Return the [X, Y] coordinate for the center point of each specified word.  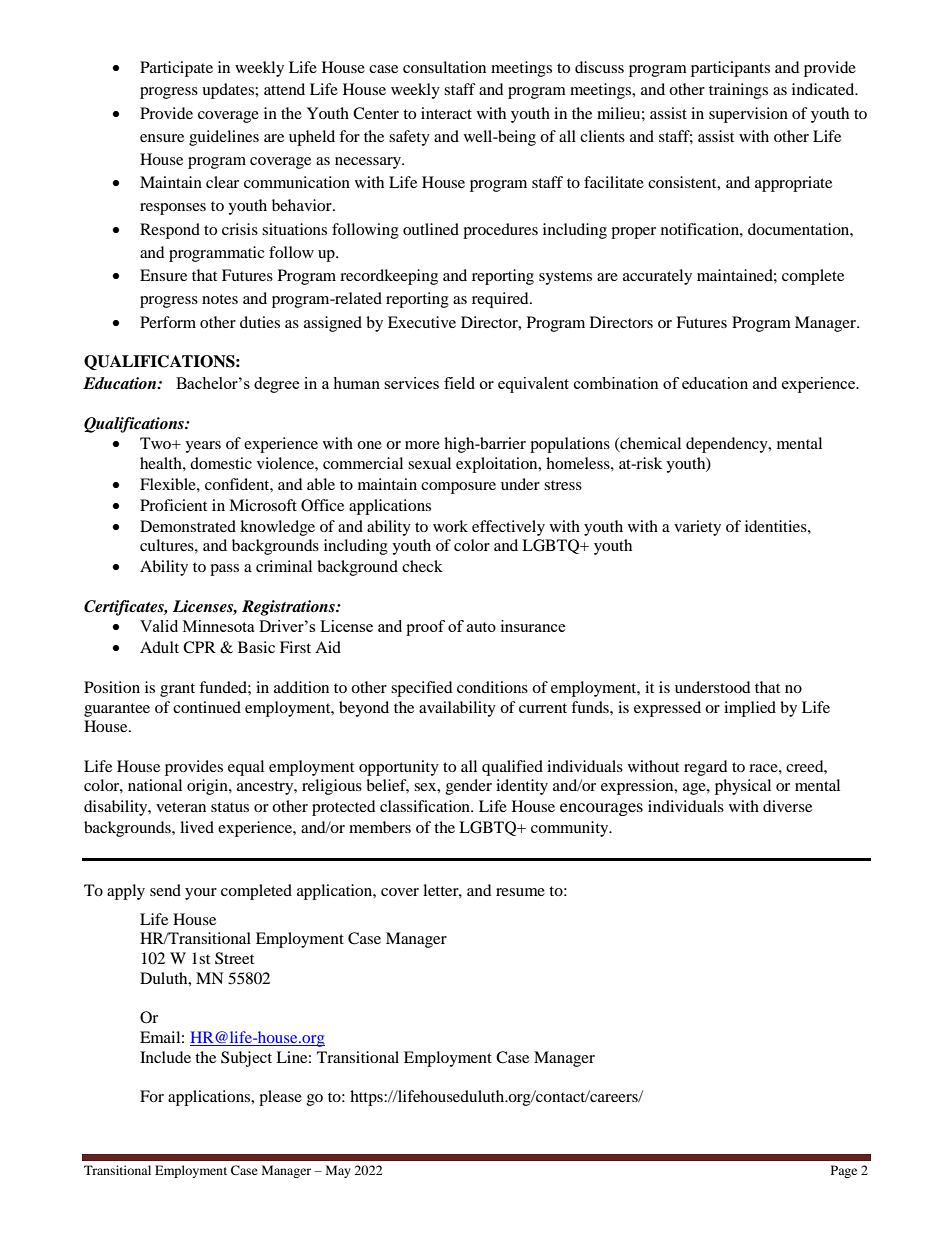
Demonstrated [188, 526]
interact [446, 113]
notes [220, 299]
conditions [492, 687]
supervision [748, 115]
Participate [176, 69]
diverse [787, 806]
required [501, 300]
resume [520, 892]
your [201, 894]
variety [697, 528]
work [450, 526]
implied [750, 709]
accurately [657, 277]
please [280, 1098]
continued [207, 707]
